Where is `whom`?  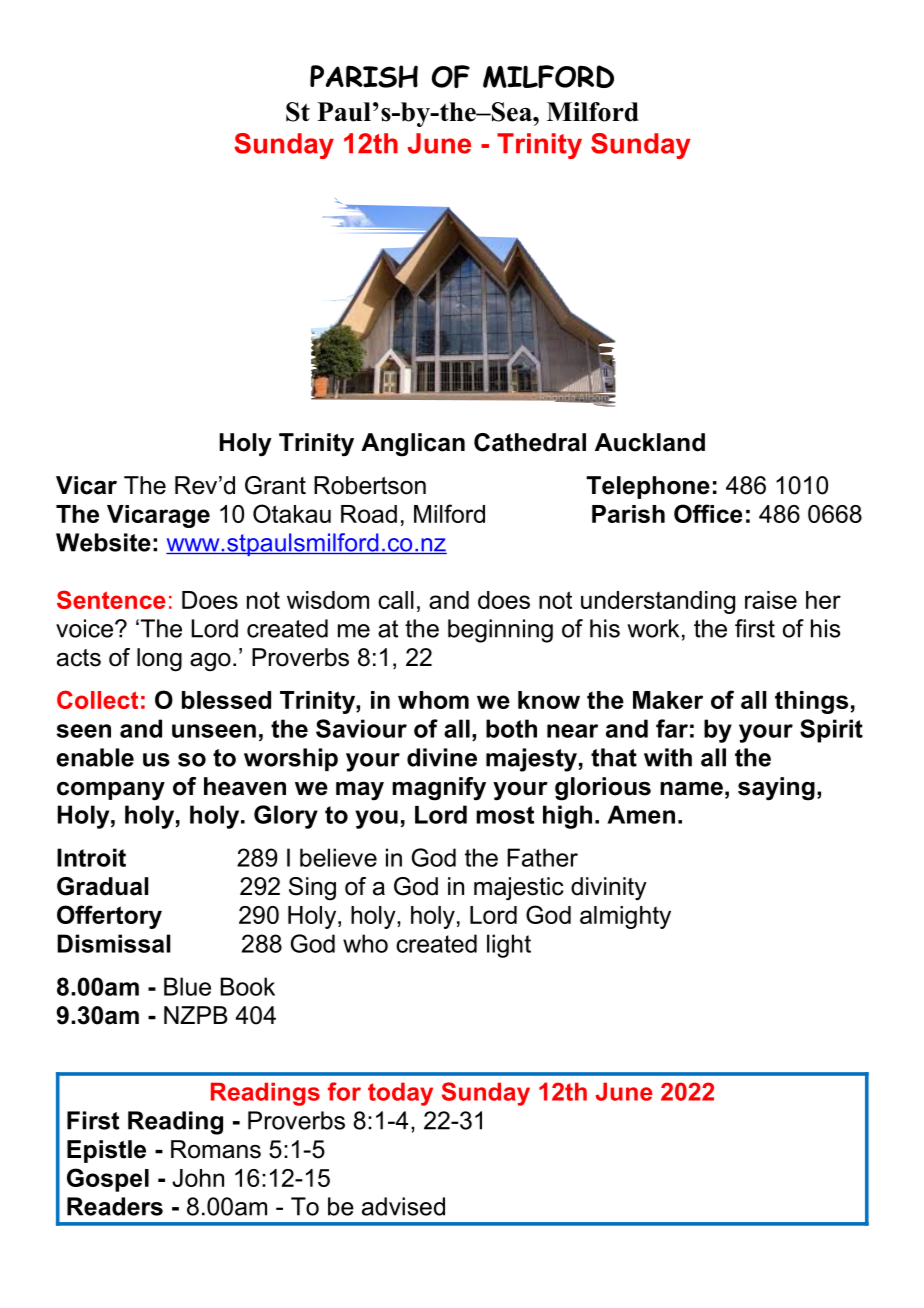 whom is located at coordinates (433, 700).
